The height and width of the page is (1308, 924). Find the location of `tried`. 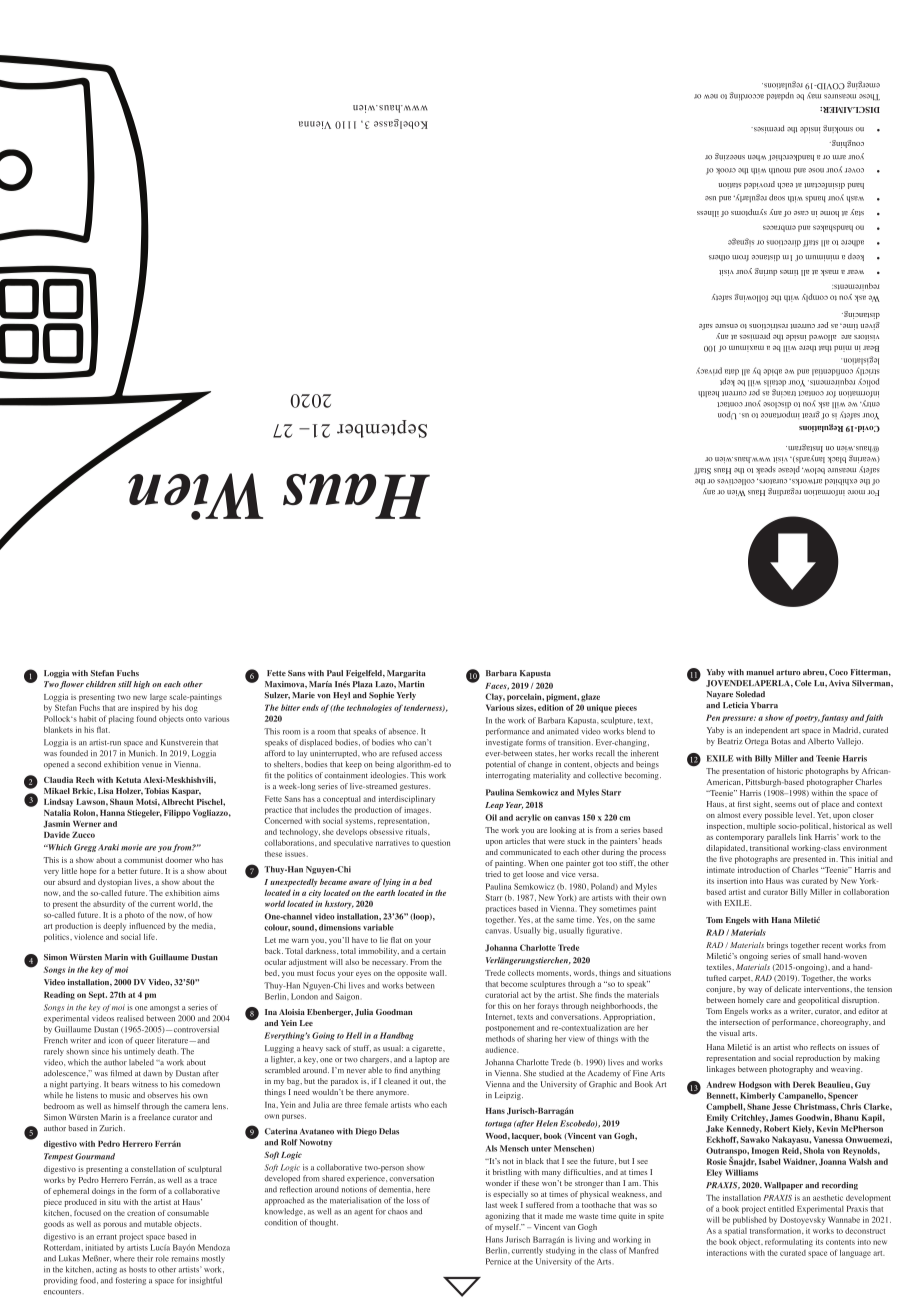

tried is located at coordinates (493, 874).
